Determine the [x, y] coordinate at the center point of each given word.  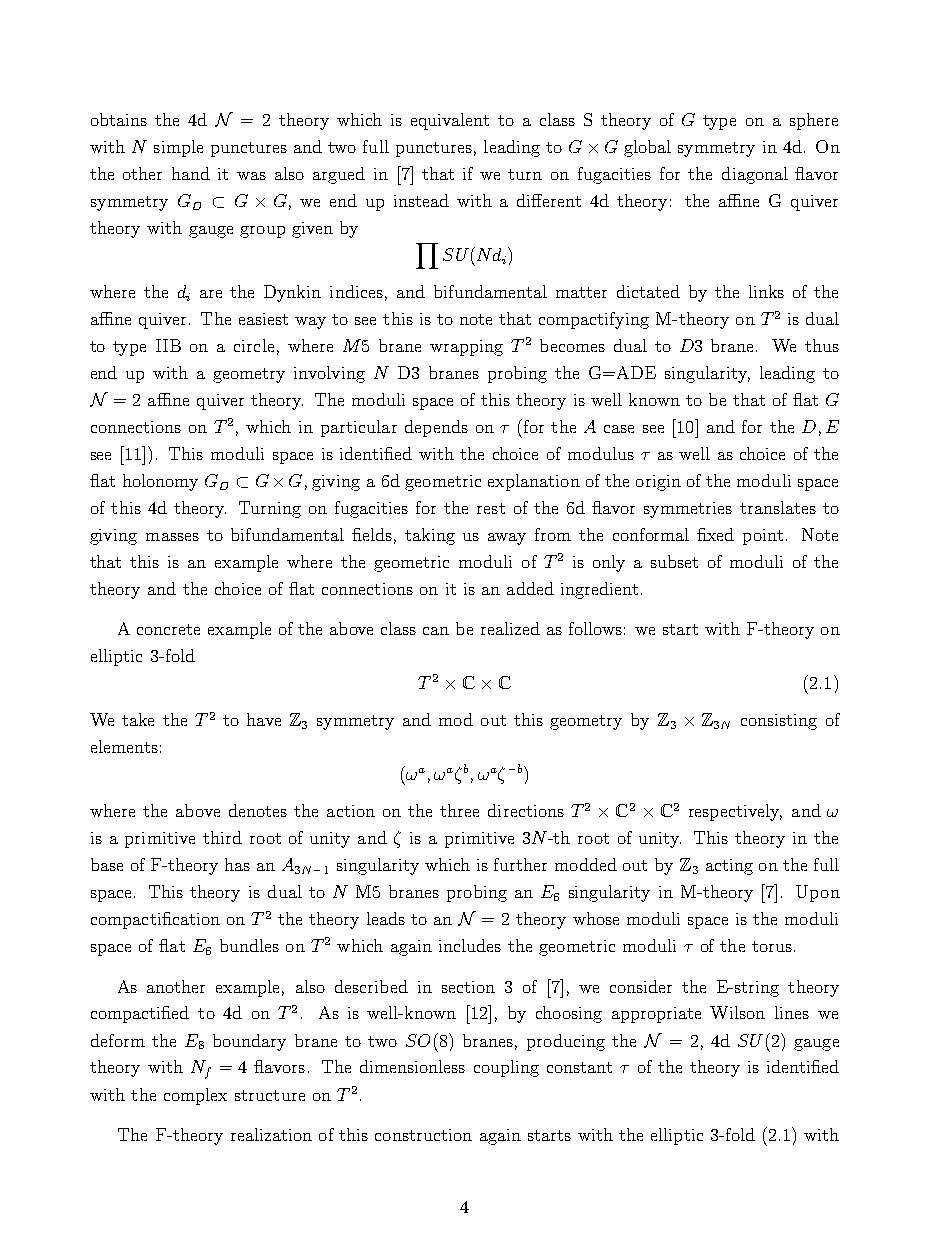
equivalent [450, 121]
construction [423, 1135]
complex [195, 1096]
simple [178, 148]
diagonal [755, 175]
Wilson [737, 1012]
